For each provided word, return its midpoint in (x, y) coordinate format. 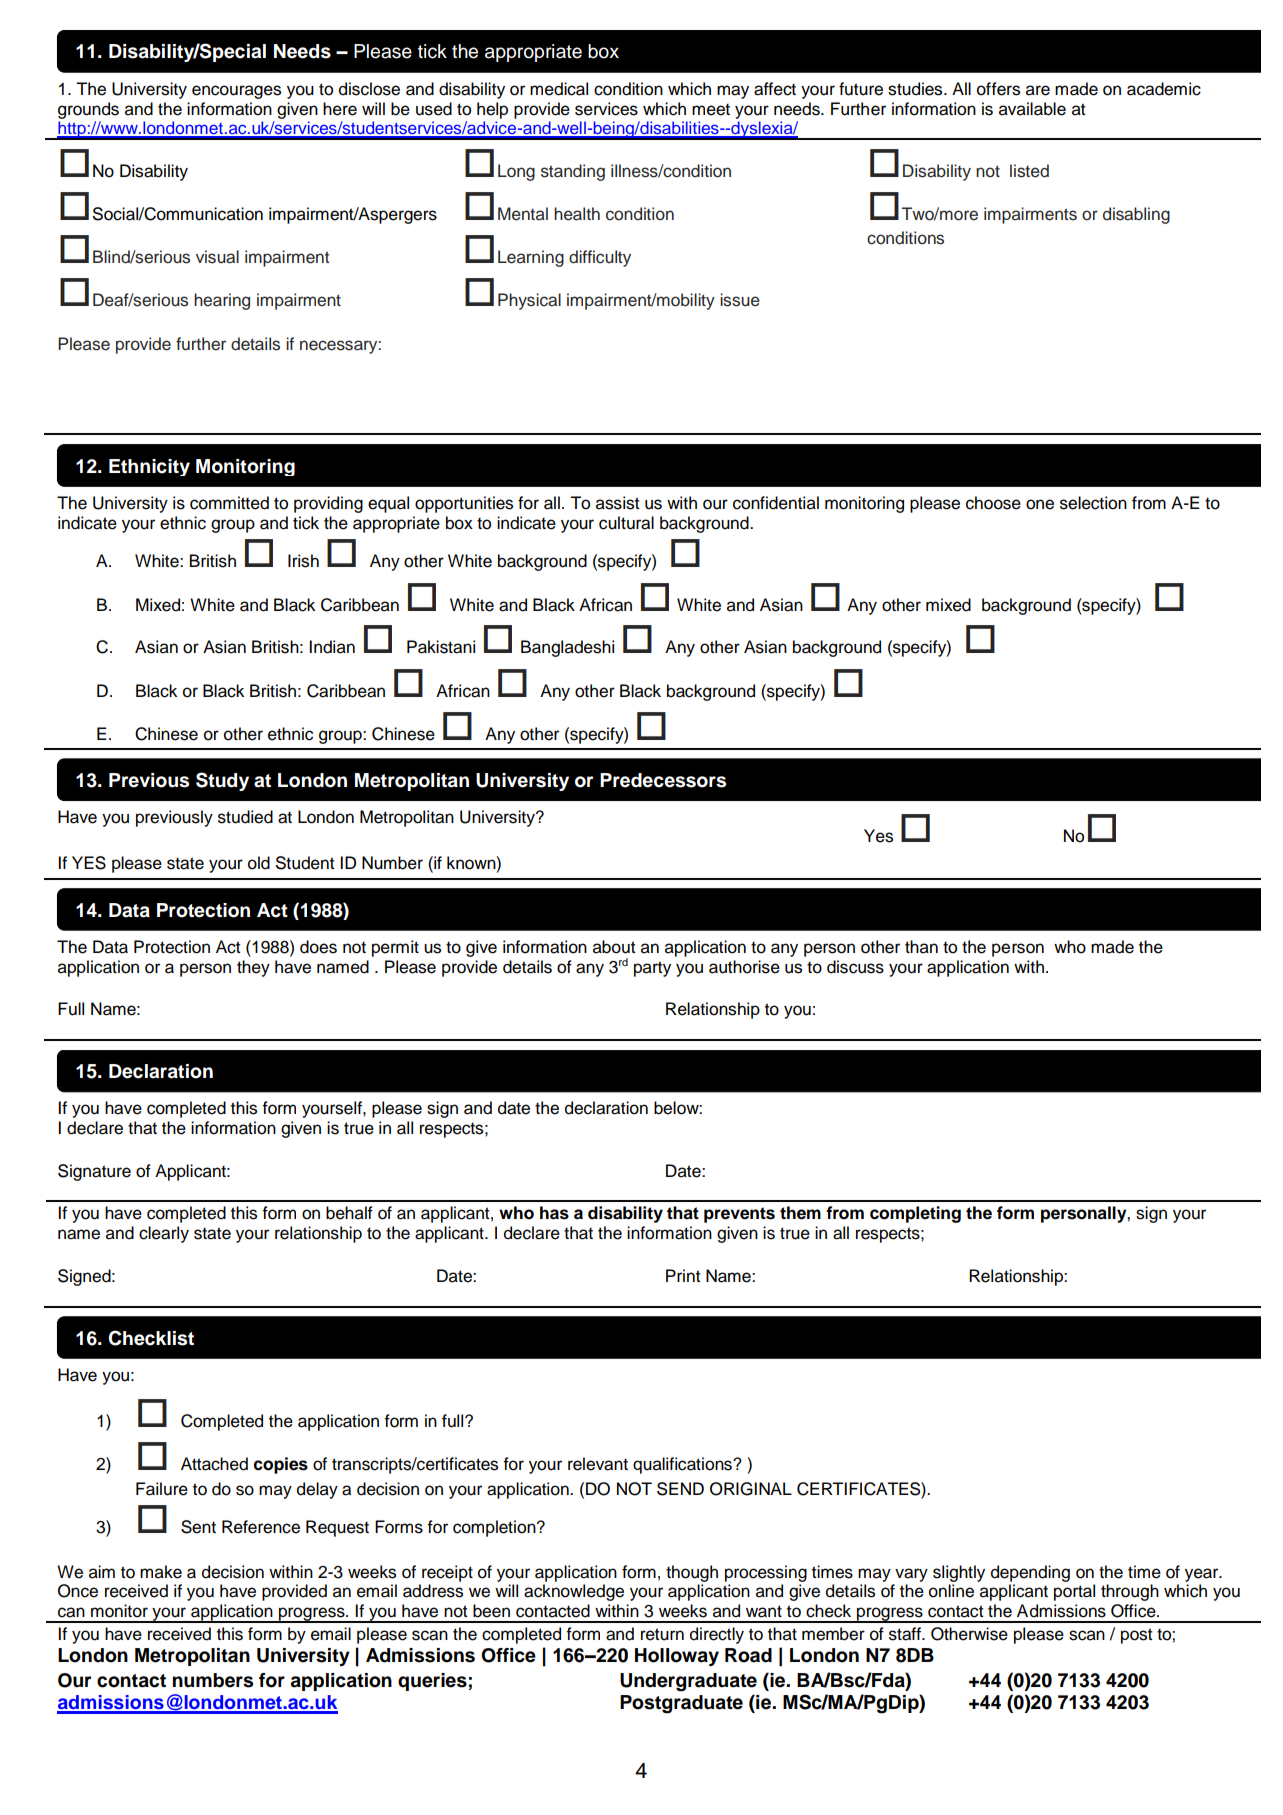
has (554, 1213)
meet (711, 110)
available (1032, 109)
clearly (164, 1234)
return (662, 1634)
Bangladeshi (567, 648)
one (1040, 504)
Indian (332, 647)
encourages (236, 92)
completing (915, 1214)
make (161, 1572)
